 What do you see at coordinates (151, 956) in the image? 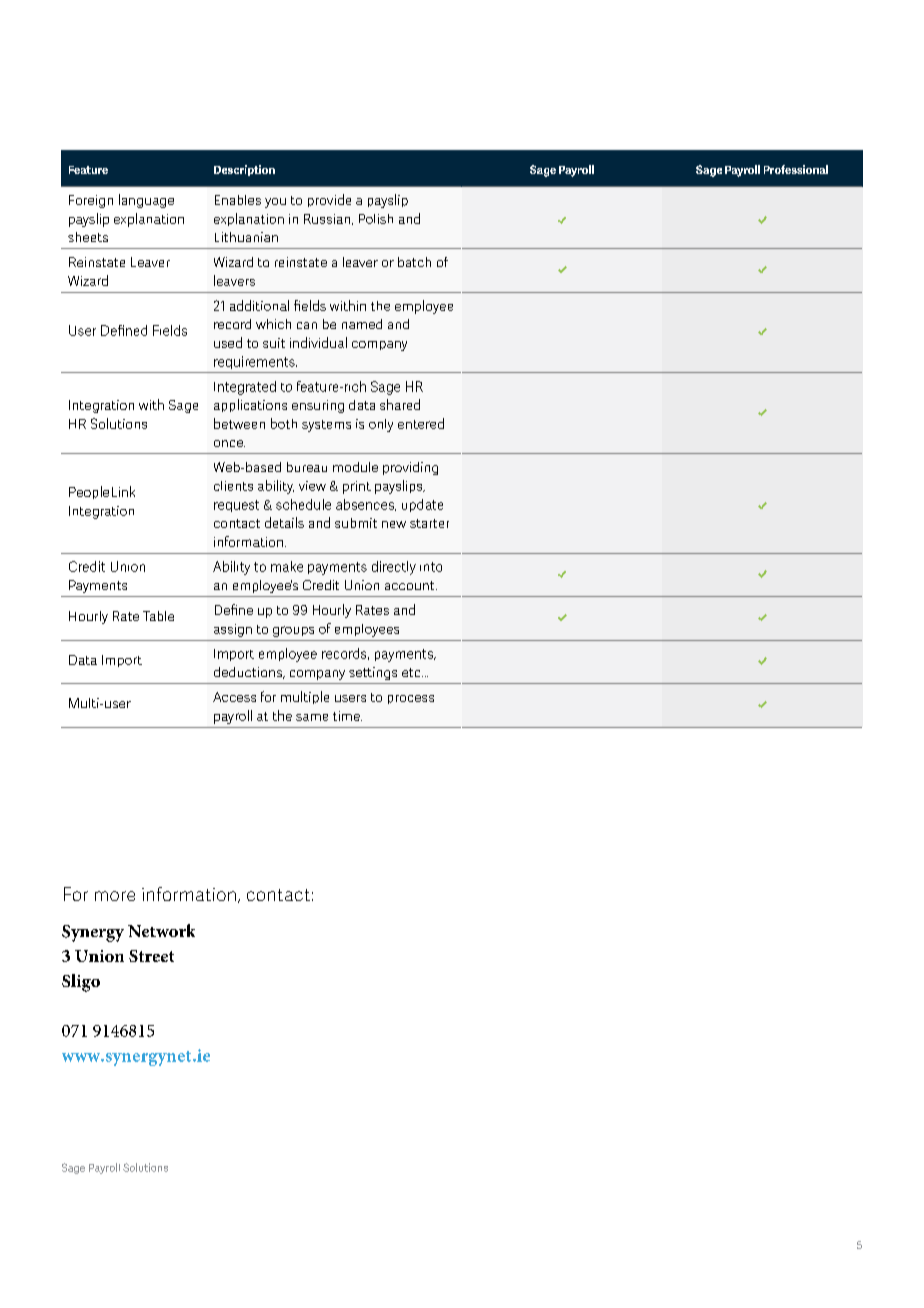
I see `Street` at bounding box center [151, 956].
